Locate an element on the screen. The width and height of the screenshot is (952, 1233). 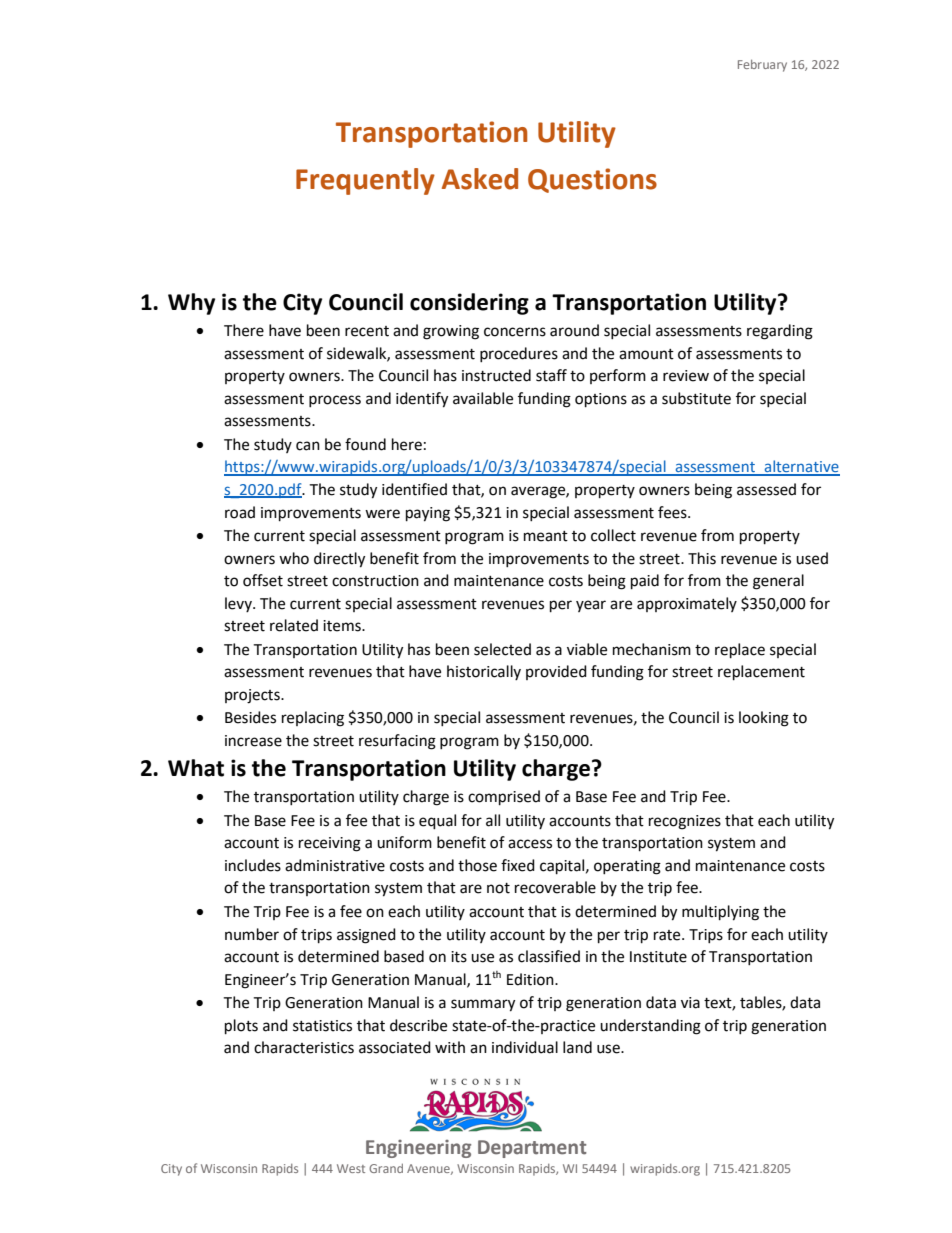
multiplying is located at coordinates (720, 913).
